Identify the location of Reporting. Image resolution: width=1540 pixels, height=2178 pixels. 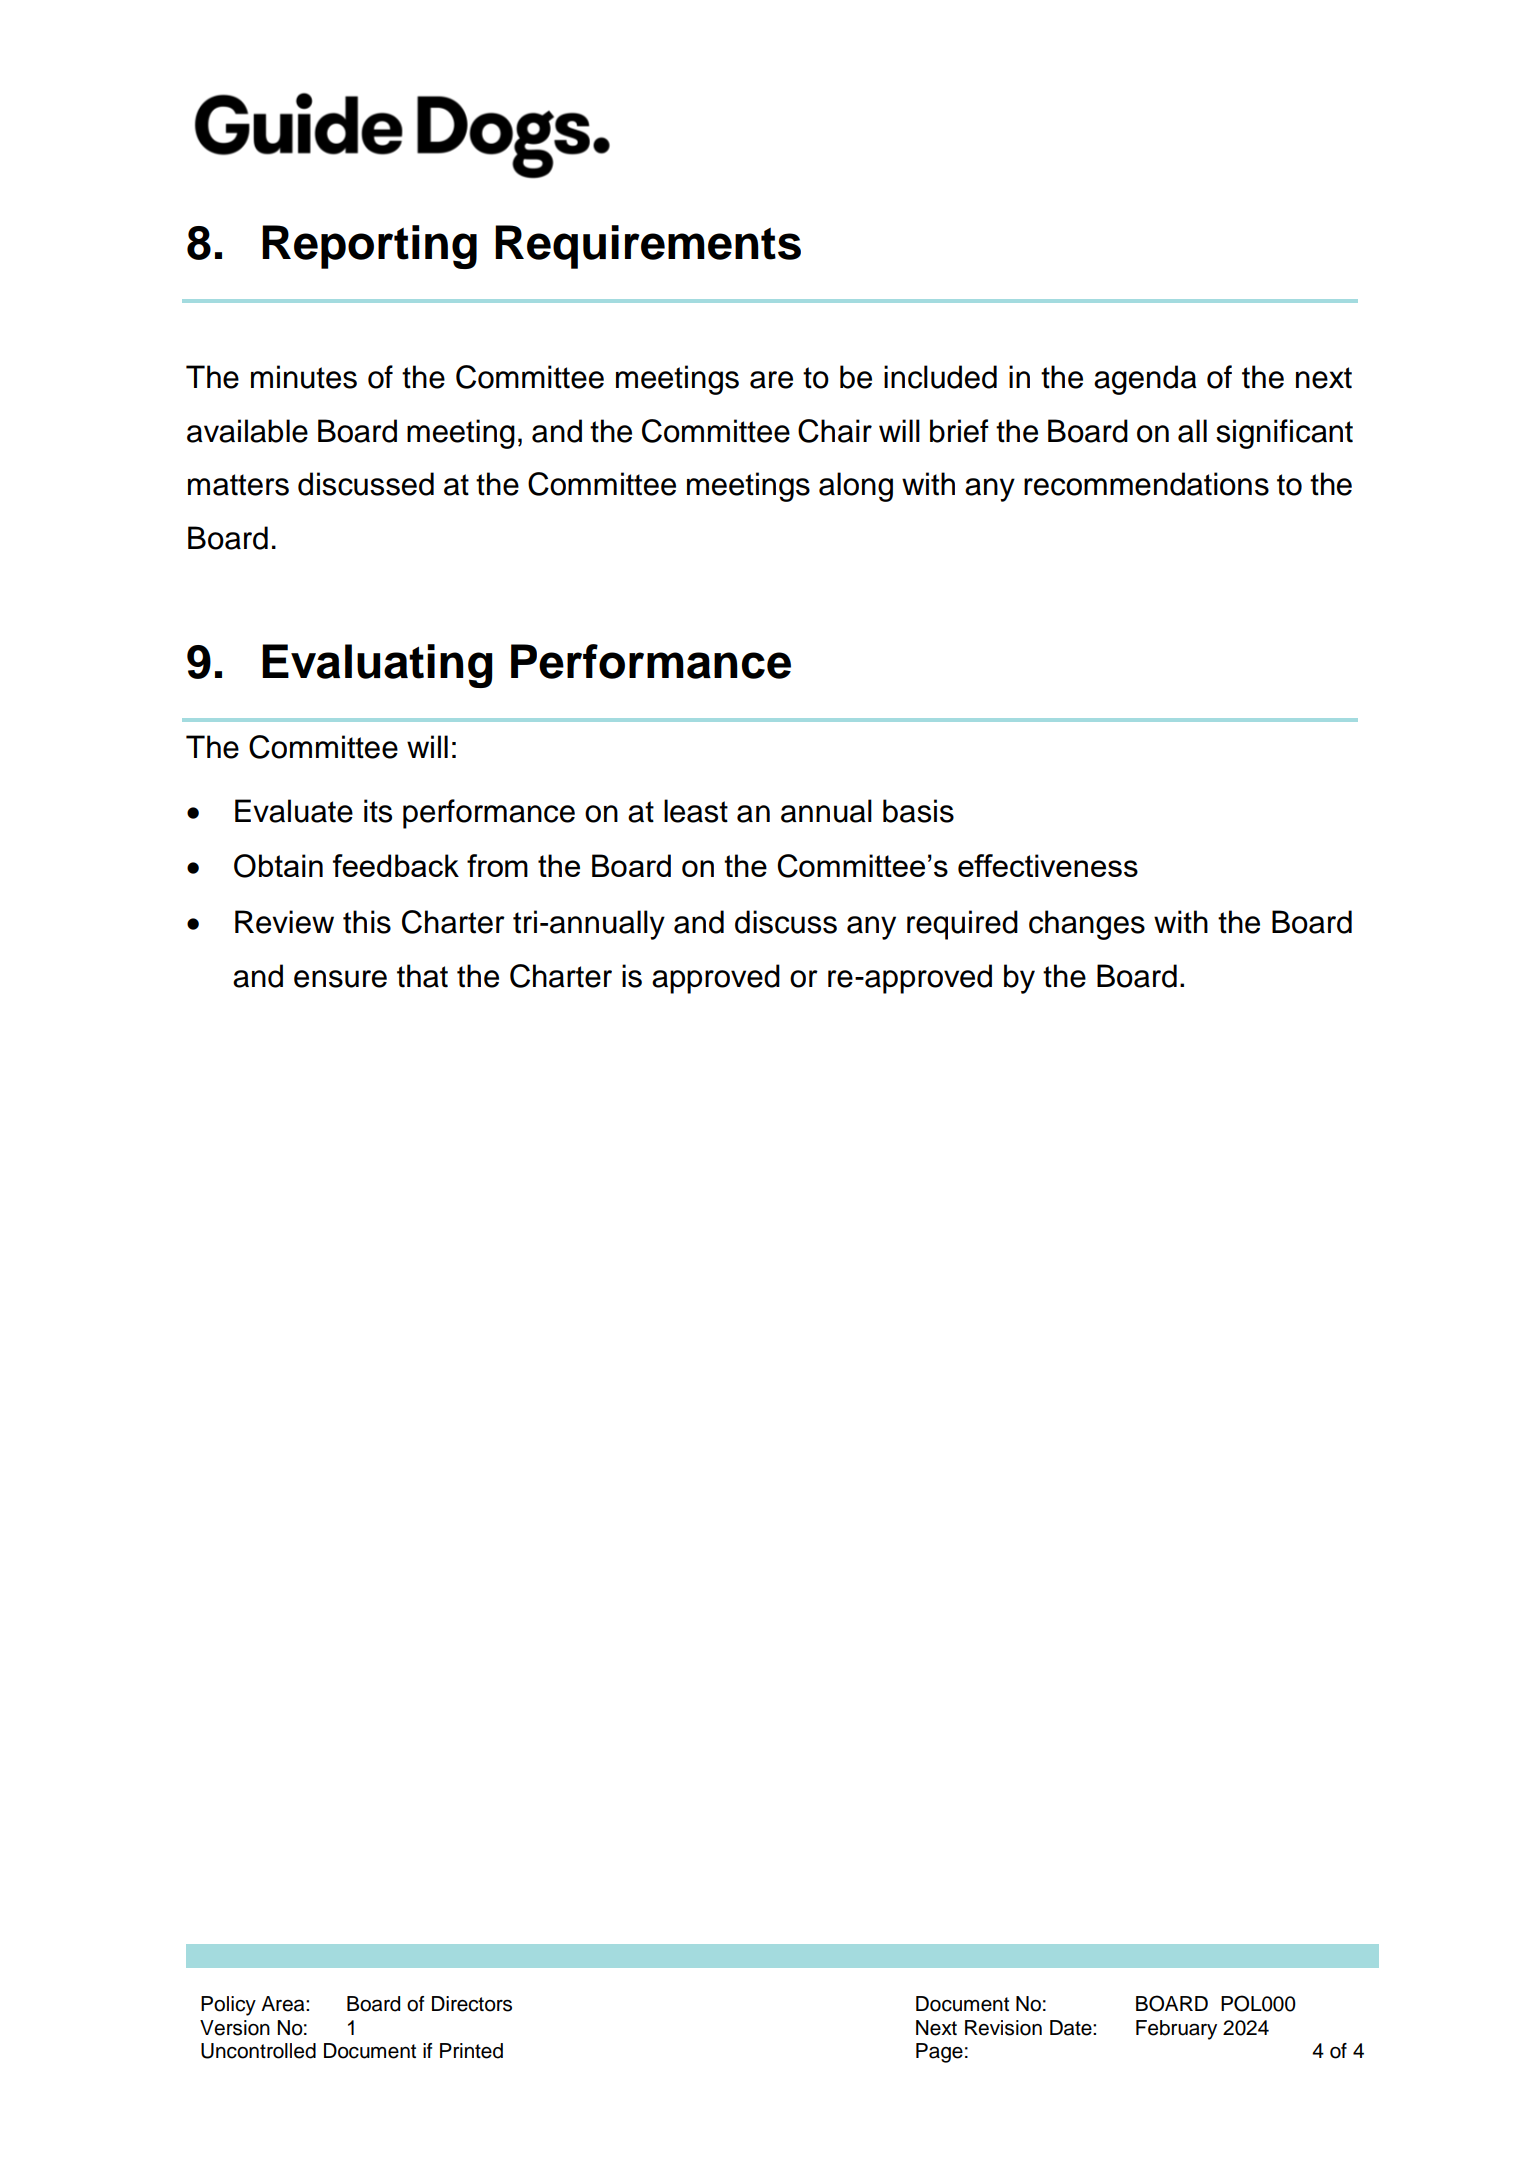
(369, 247).
